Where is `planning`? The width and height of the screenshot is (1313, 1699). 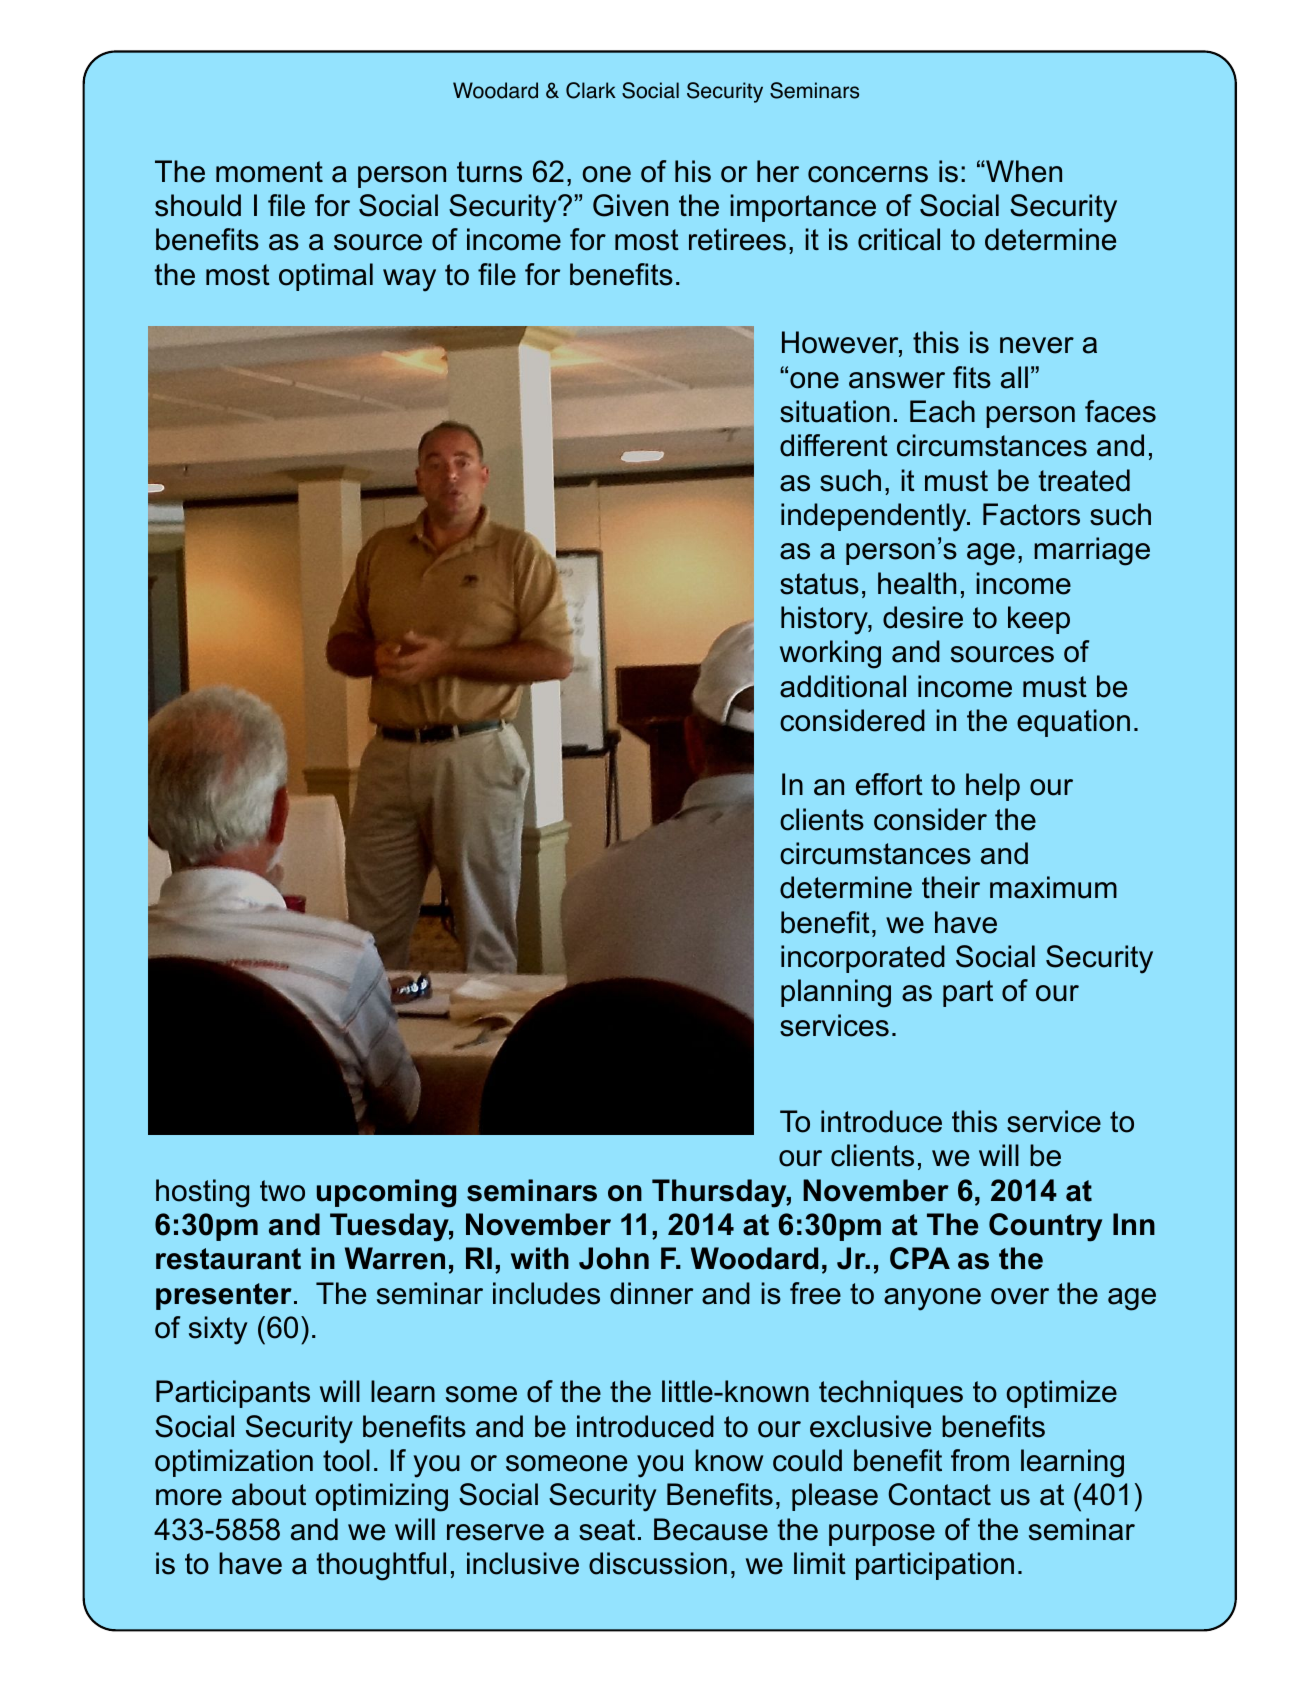
planning is located at coordinates (836, 993).
